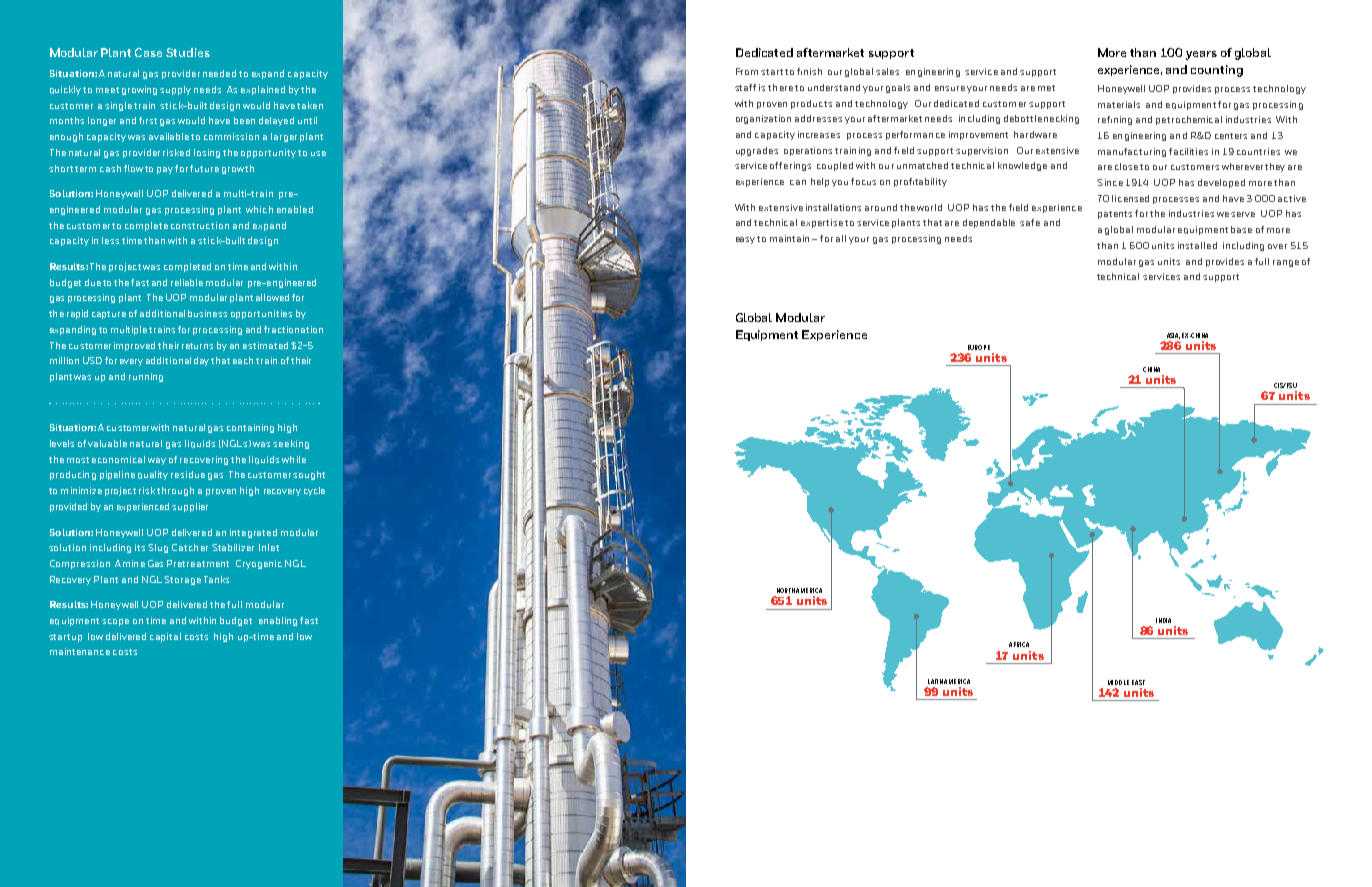 This image has height=887, width=1372. I want to click on From, so click(747, 71).
